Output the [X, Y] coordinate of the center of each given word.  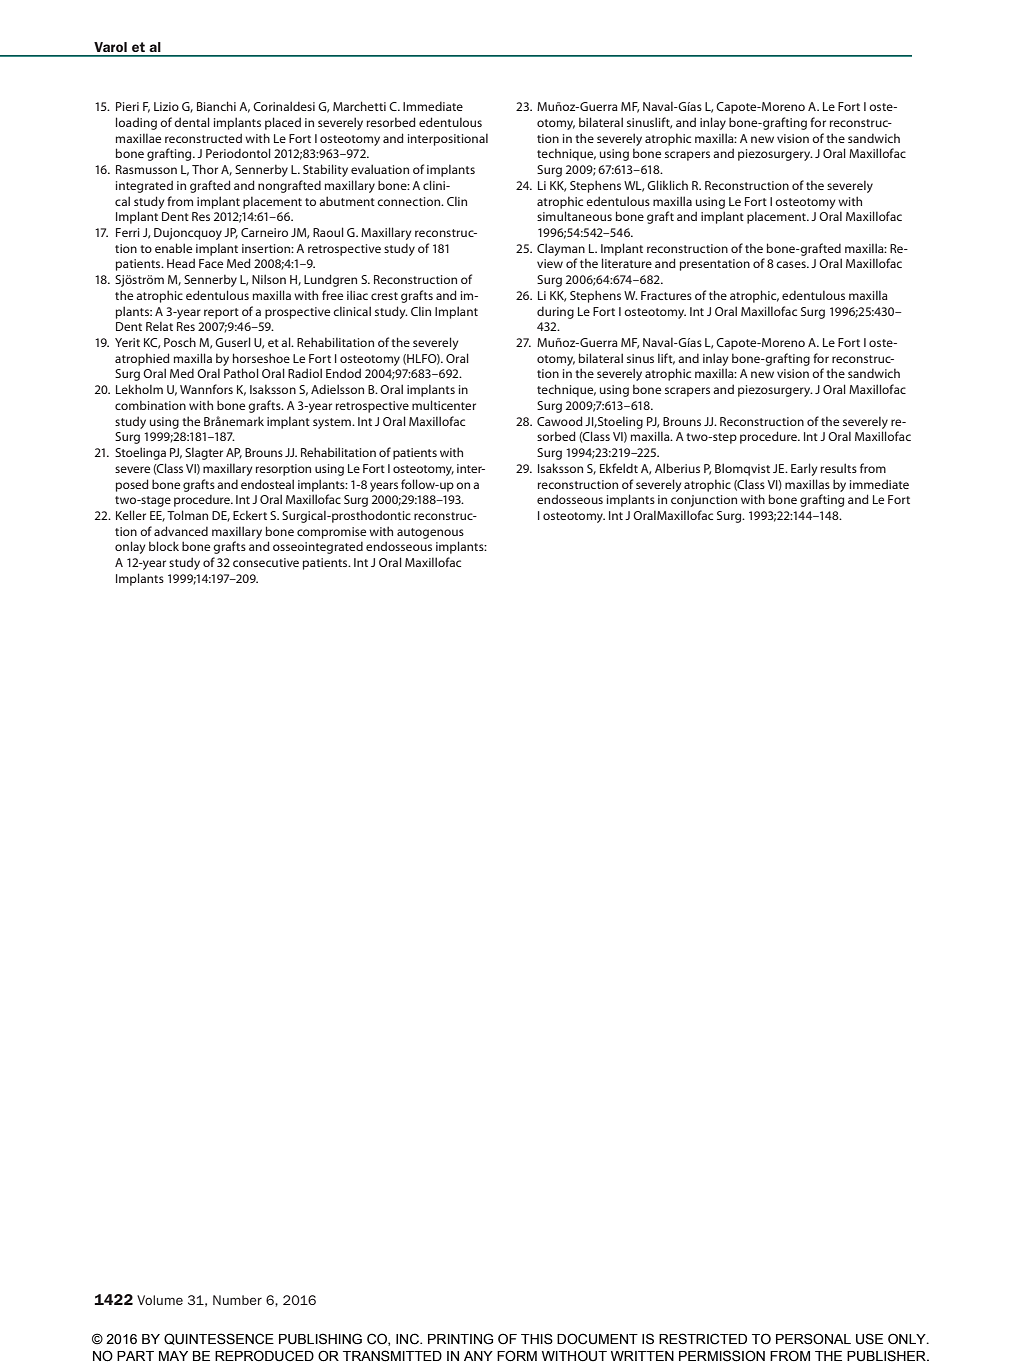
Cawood [560, 421]
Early [804, 469]
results [839, 468]
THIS [537, 1339]
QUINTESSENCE [219, 1339]
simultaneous [574, 216]
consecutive [266, 562]
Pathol [241, 373]
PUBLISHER [887, 1356]
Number [237, 1300]
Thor [205, 169]
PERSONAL [813, 1339]
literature [627, 263]
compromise [331, 533]
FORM [517, 1356]
